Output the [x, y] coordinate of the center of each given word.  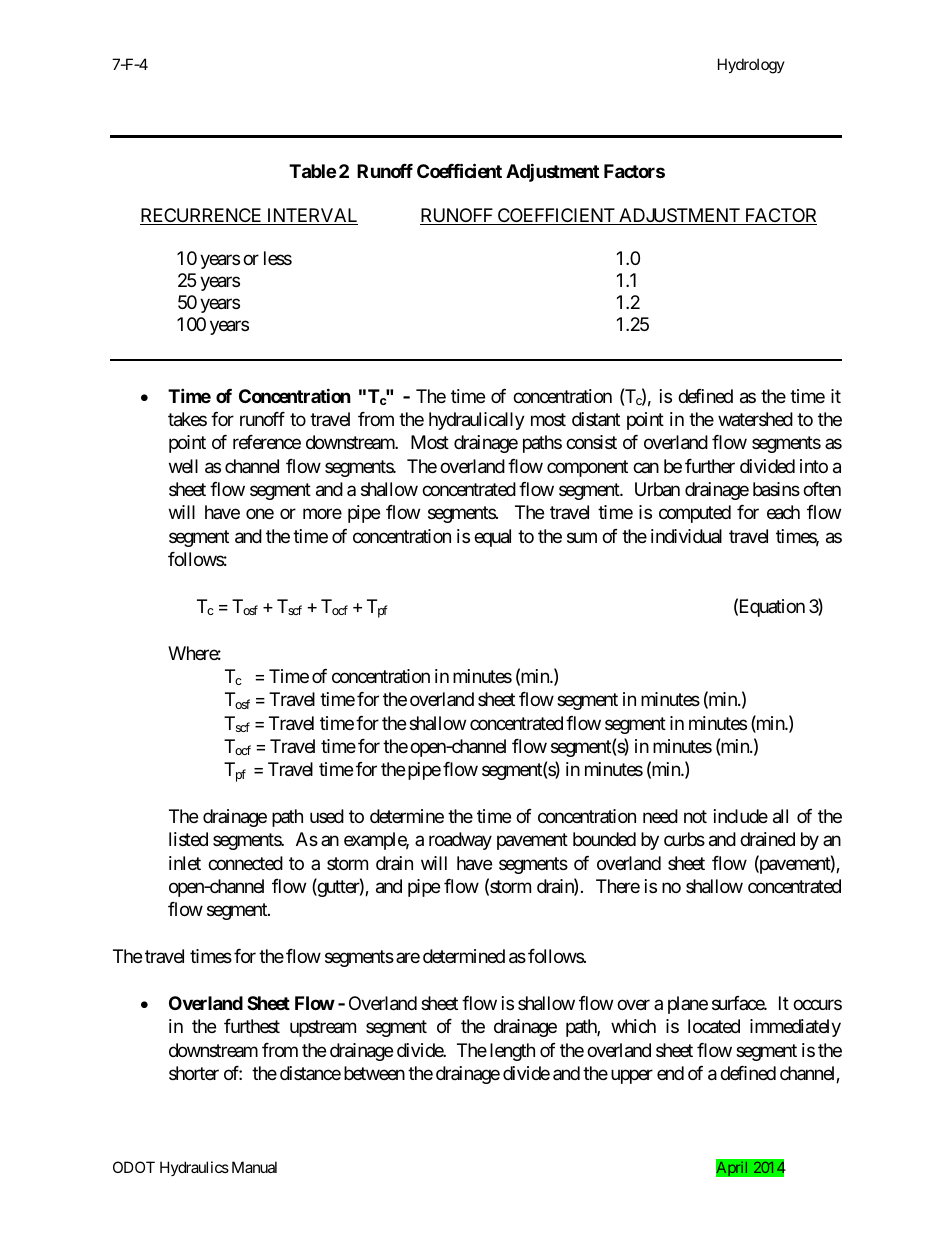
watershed [755, 419]
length [512, 1052]
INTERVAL [311, 216]
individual [686, 536]
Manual [254, 1167]
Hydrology [751, 66]
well [183, 466]
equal [492, 538]
